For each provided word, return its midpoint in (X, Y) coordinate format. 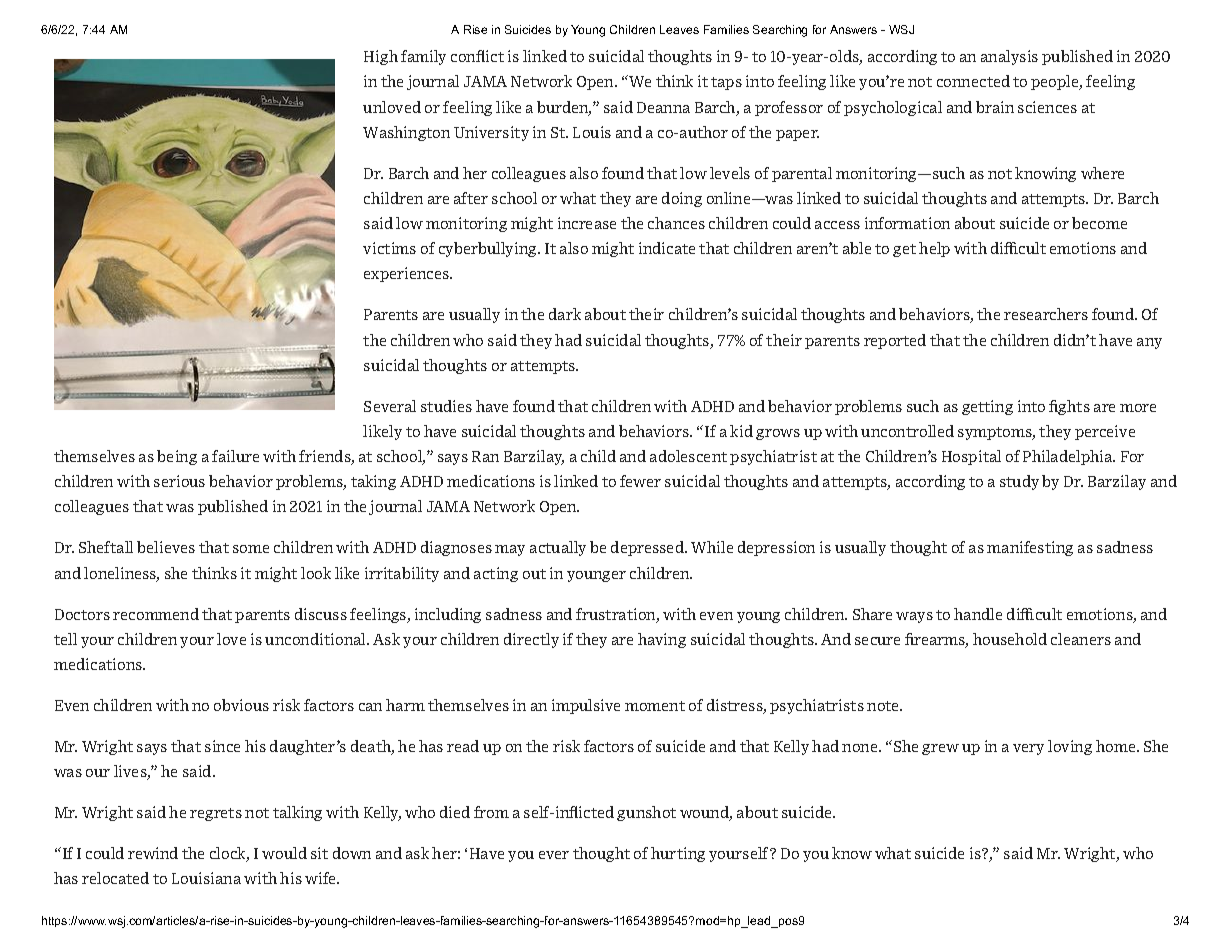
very (1028, 749)
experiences (408, 274)
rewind (153, 853)
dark (565, 314)
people (1056, 82)
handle (978, 614)
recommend (156, 614)
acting (496, 574)
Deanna (663, 107)
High (381, 57)
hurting (678, 854)
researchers (1046, 314)
